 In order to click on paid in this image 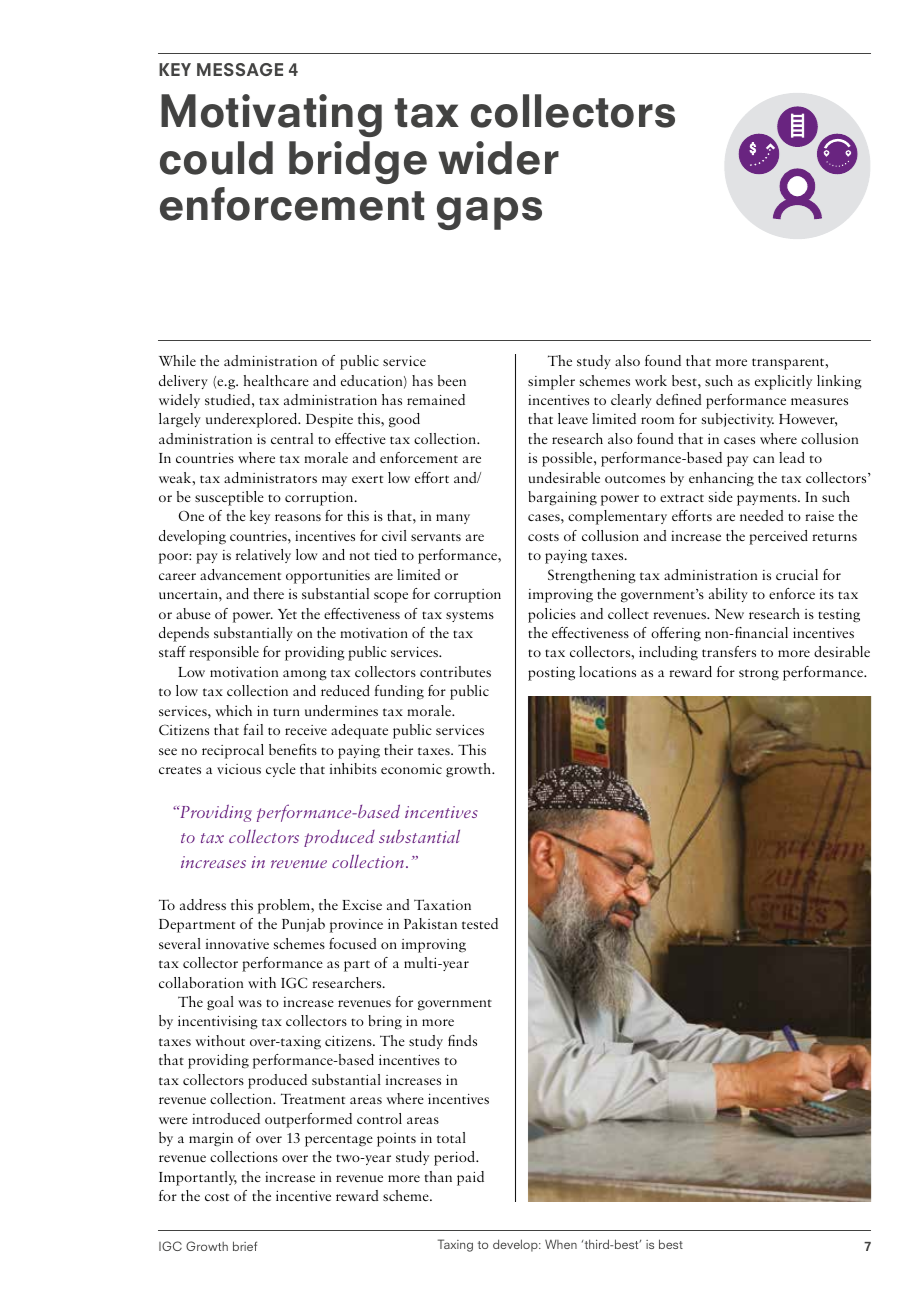, I will do `click(470, 1178)`.
